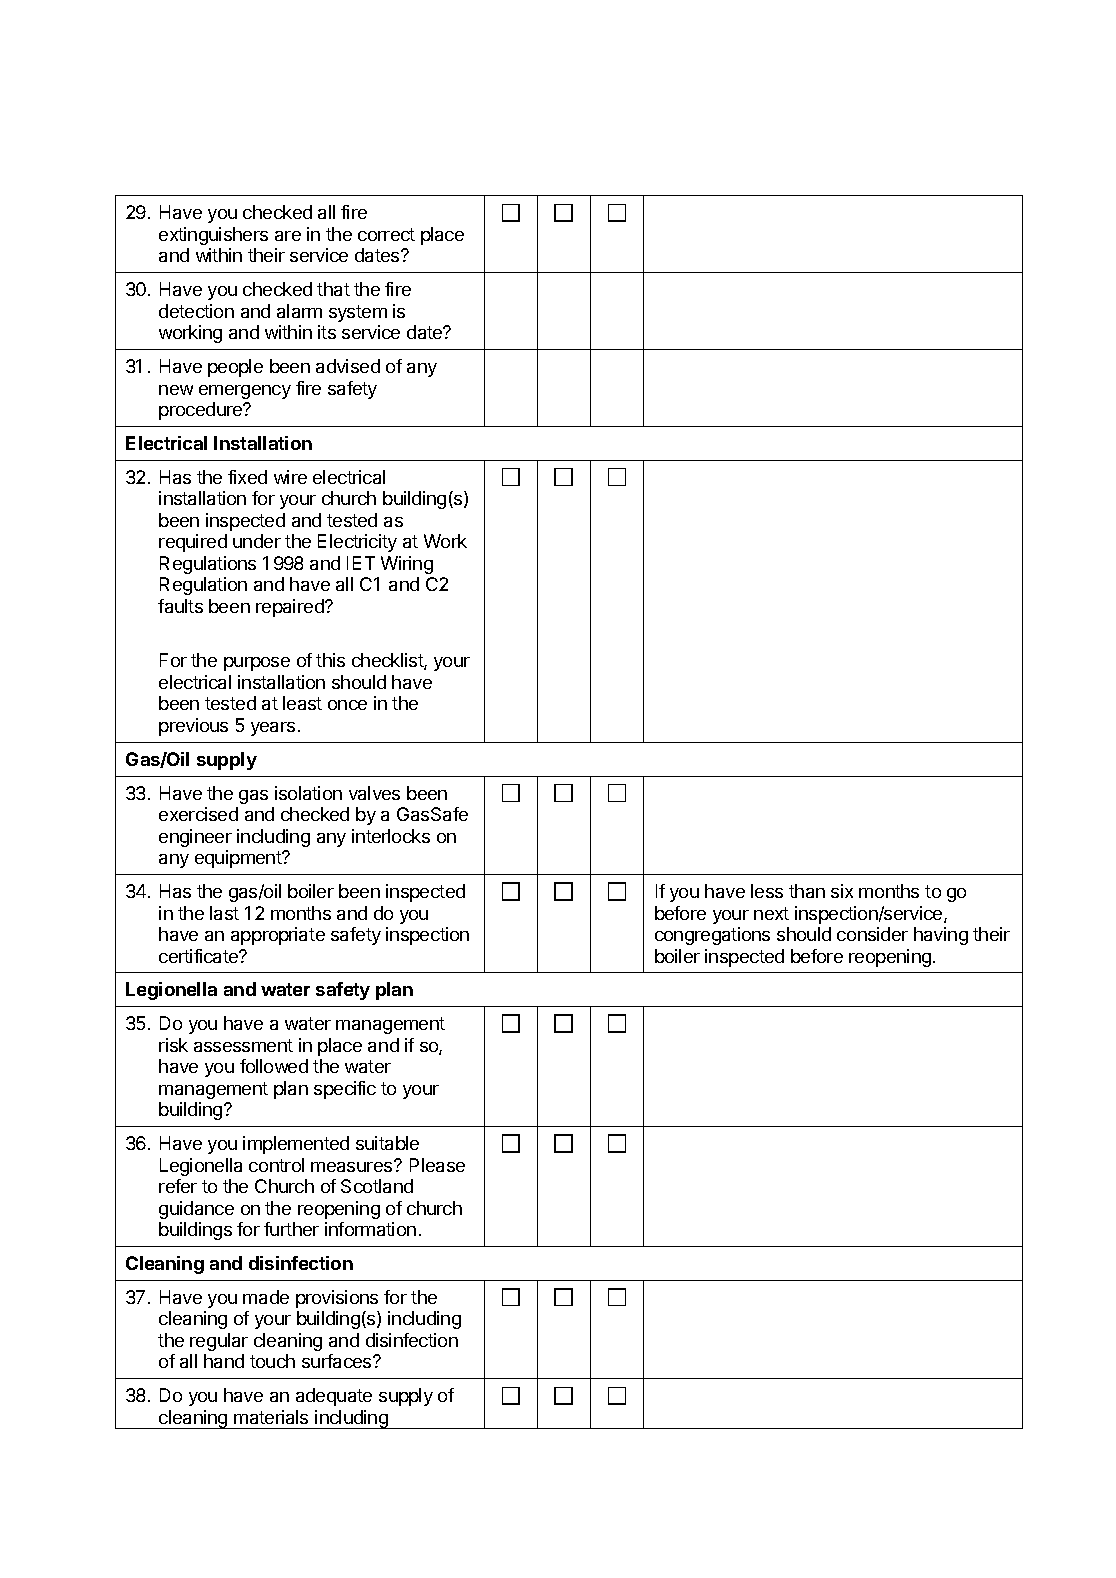 This page has width=1116, height=1578. Describe the element at coordinates (941, 936) in the page. I see `having` at that location.
